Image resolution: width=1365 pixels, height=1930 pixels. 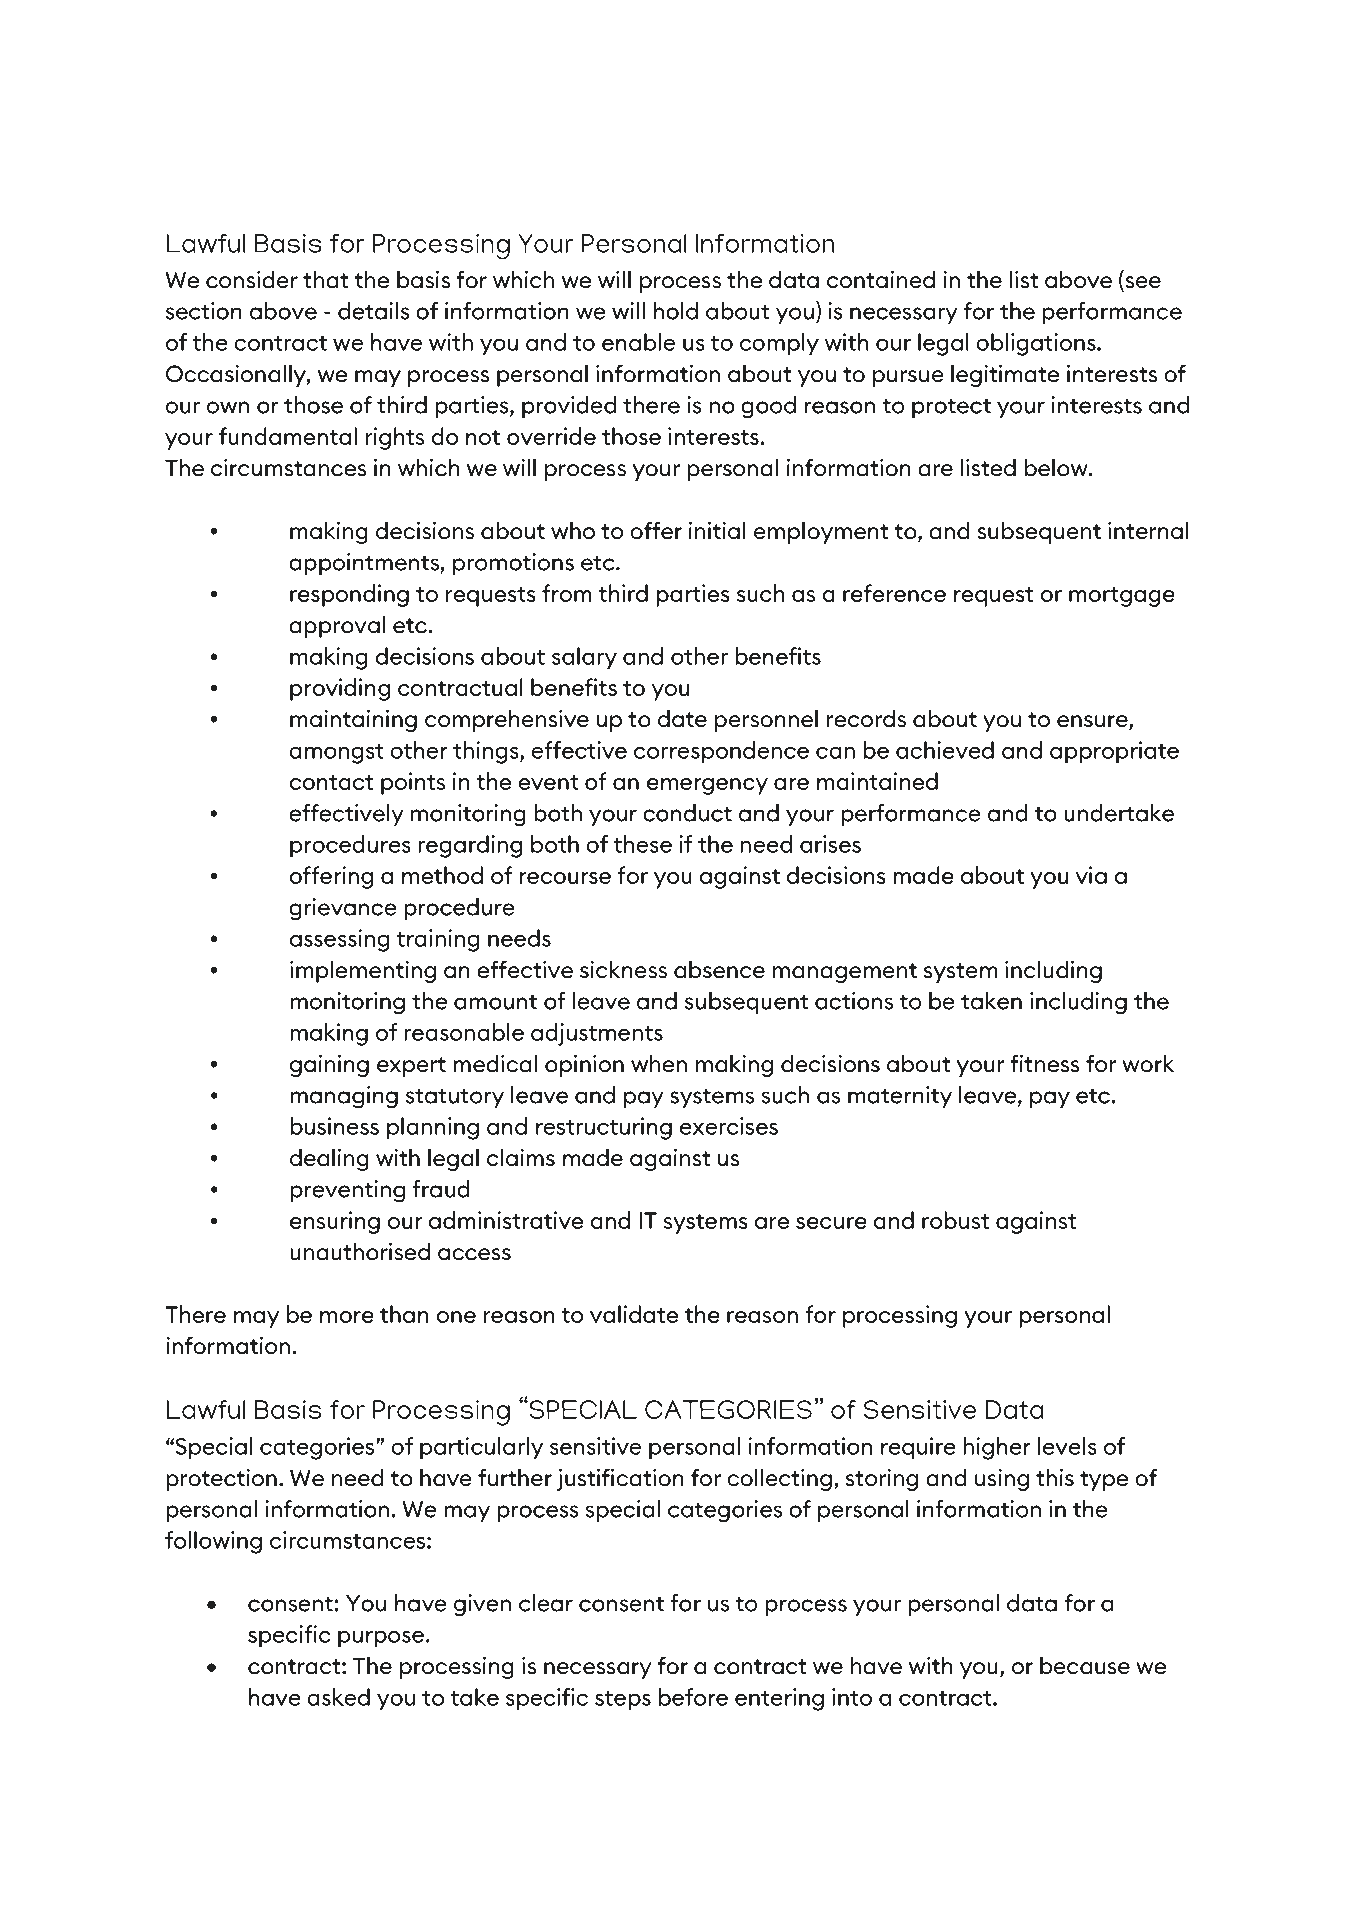 What do you see at coordinates (584, 658) in the screenshot?
I see `salary` at bounding box center [584, 658].
